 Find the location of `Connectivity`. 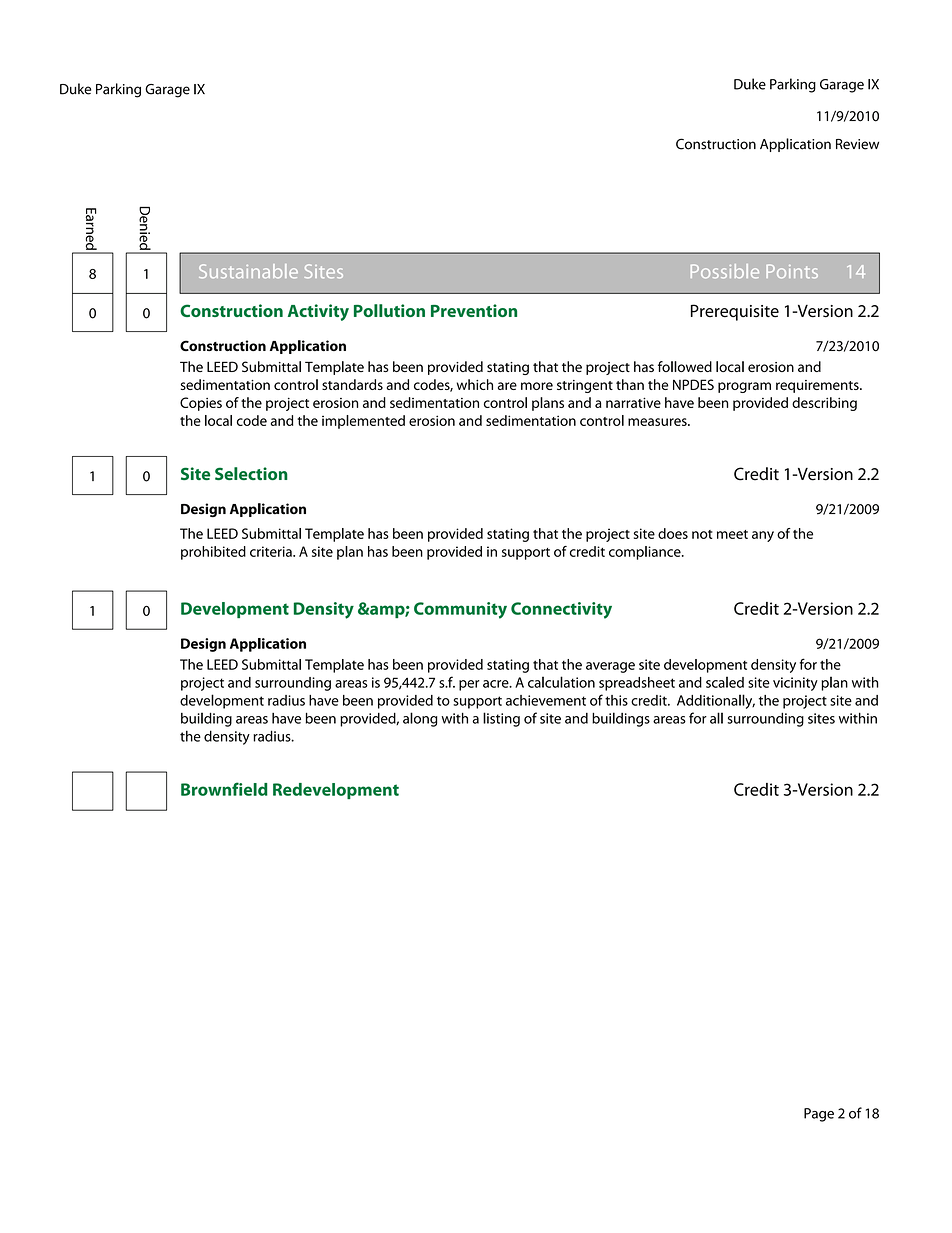

Connectivity is located at coordinates (561, 610).
